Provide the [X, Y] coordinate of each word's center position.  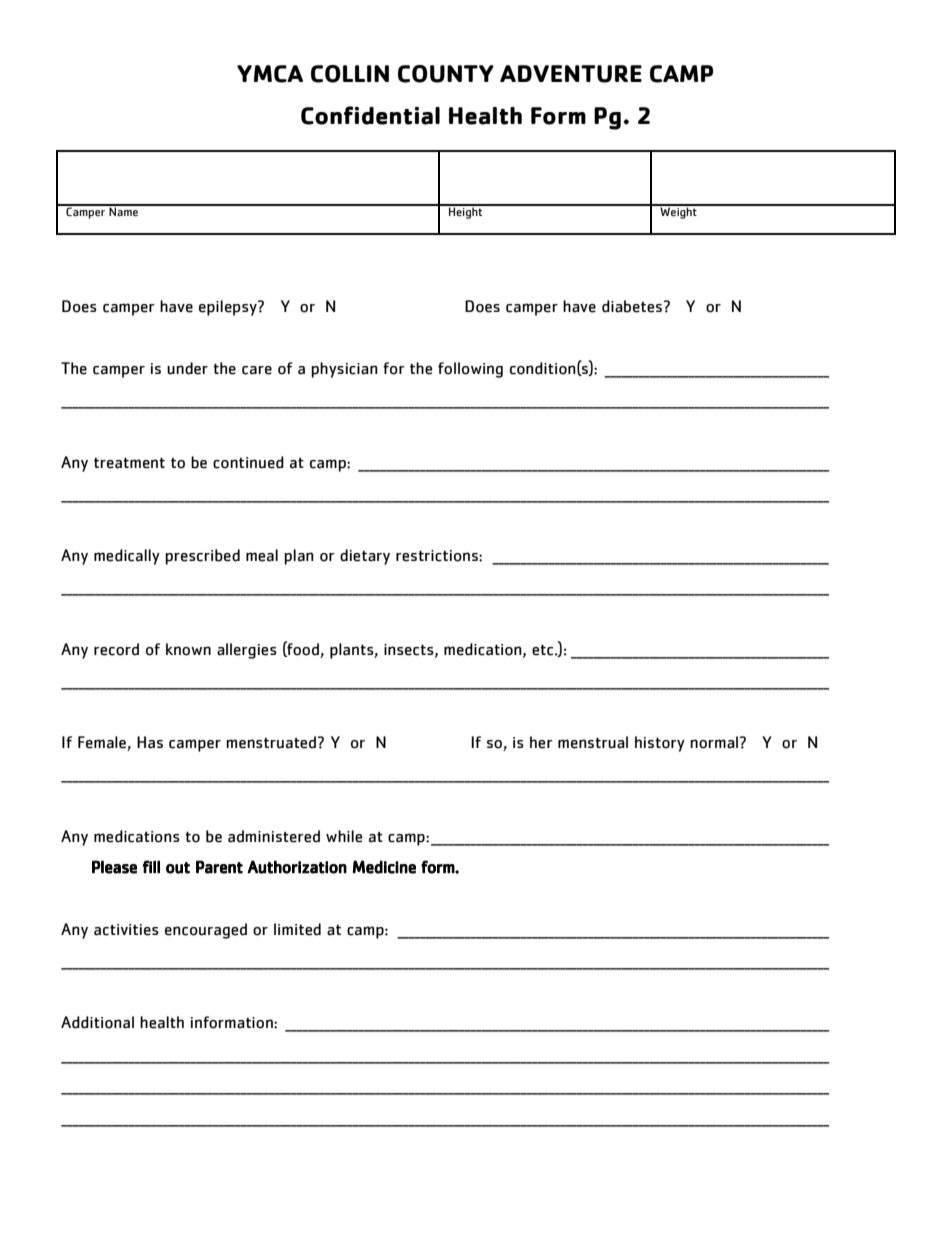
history [660, 744]
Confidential [370, 115]
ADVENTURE [571, 74]
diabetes [633, 306]
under [187, 368]
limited [297, 929]
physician [344, 370]
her [541, 742]
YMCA [270, 74]
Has [150, 742]
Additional [97, 1022]
